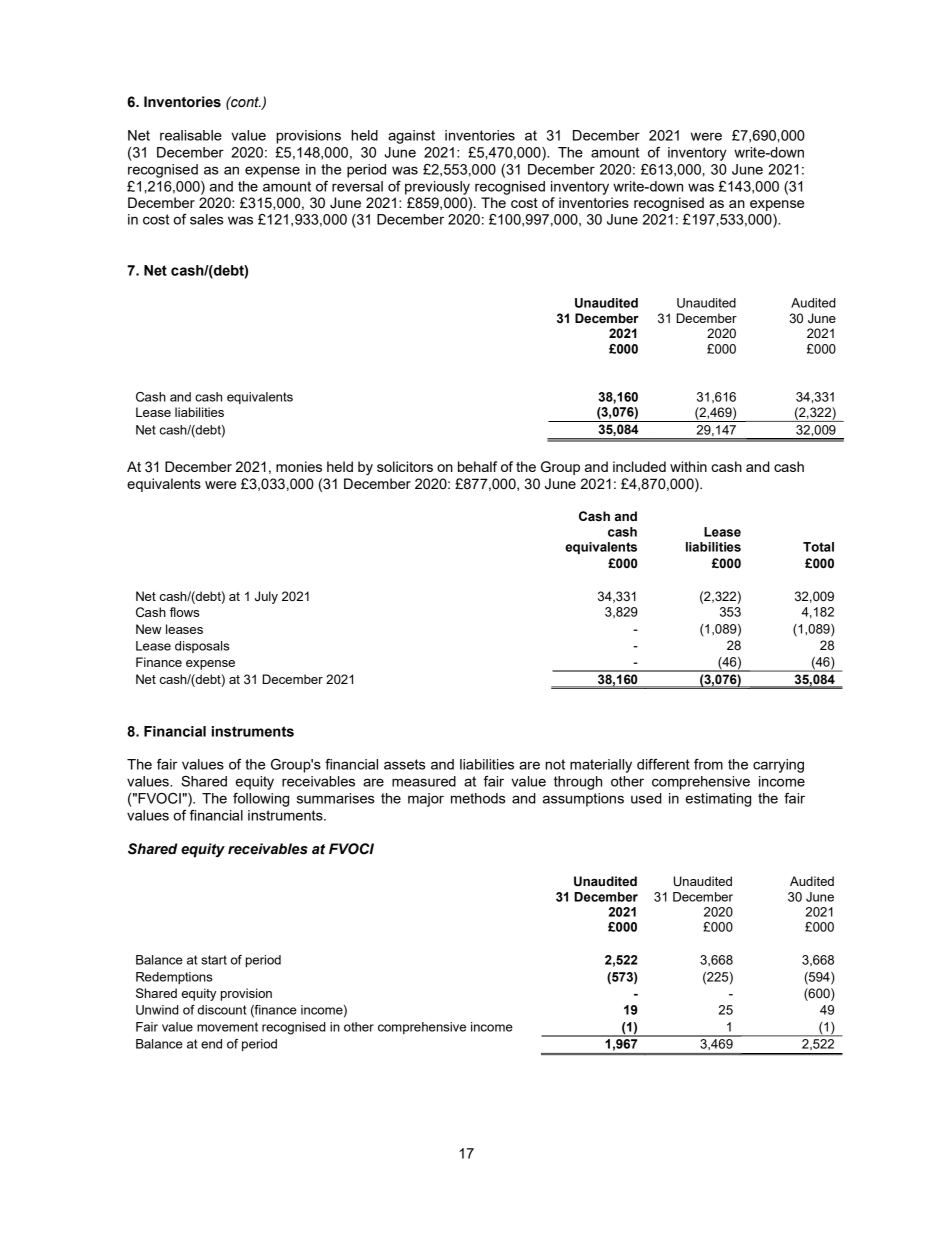 The height and width of the screenshot is (1233, 952). Describe the element at coordinates (818, 547) in the screenshot. I see `Total` at that location.
